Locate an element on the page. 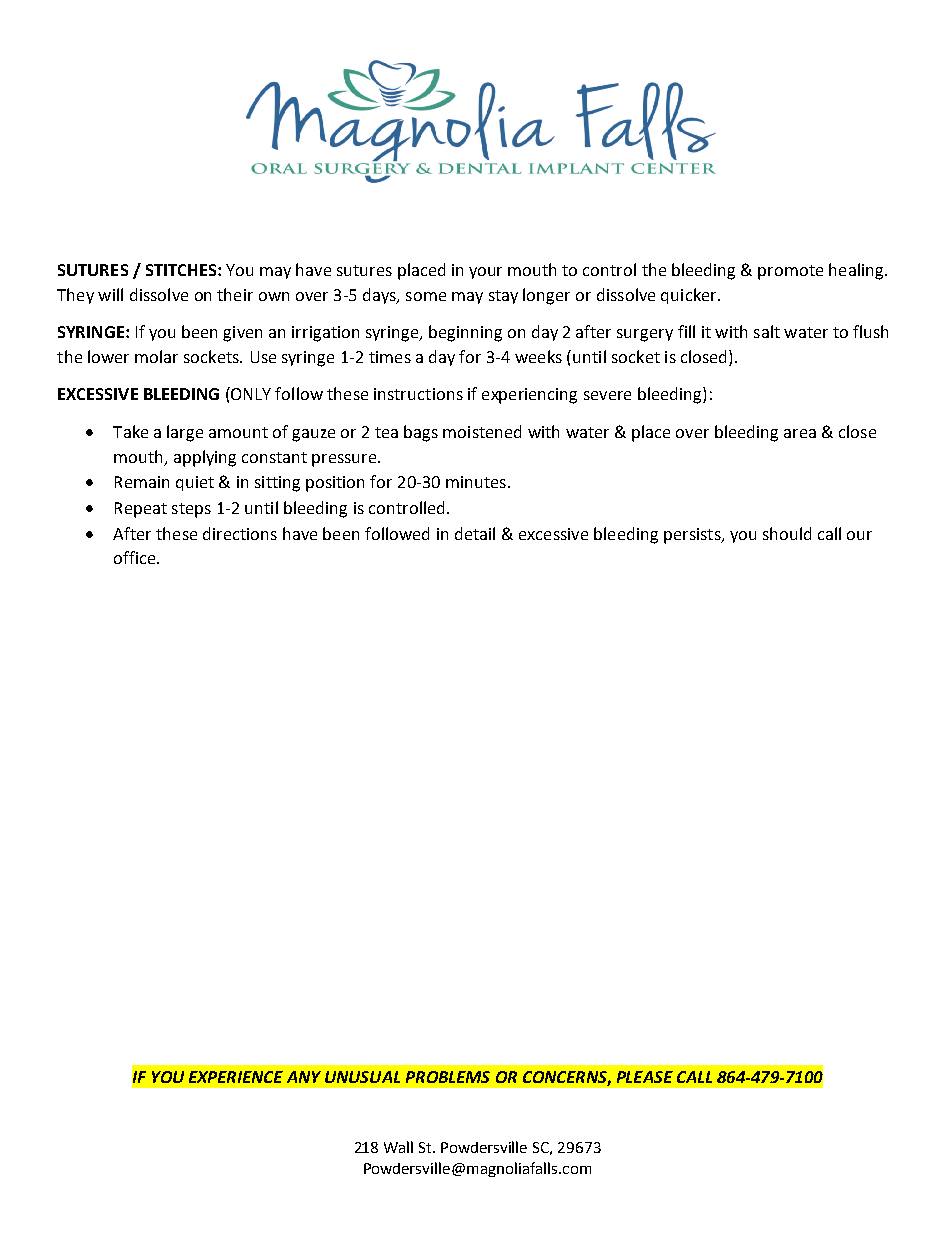 The height and width of the document is (1233, 952). UNUSUAL is located at coordinates (362, 1077).
